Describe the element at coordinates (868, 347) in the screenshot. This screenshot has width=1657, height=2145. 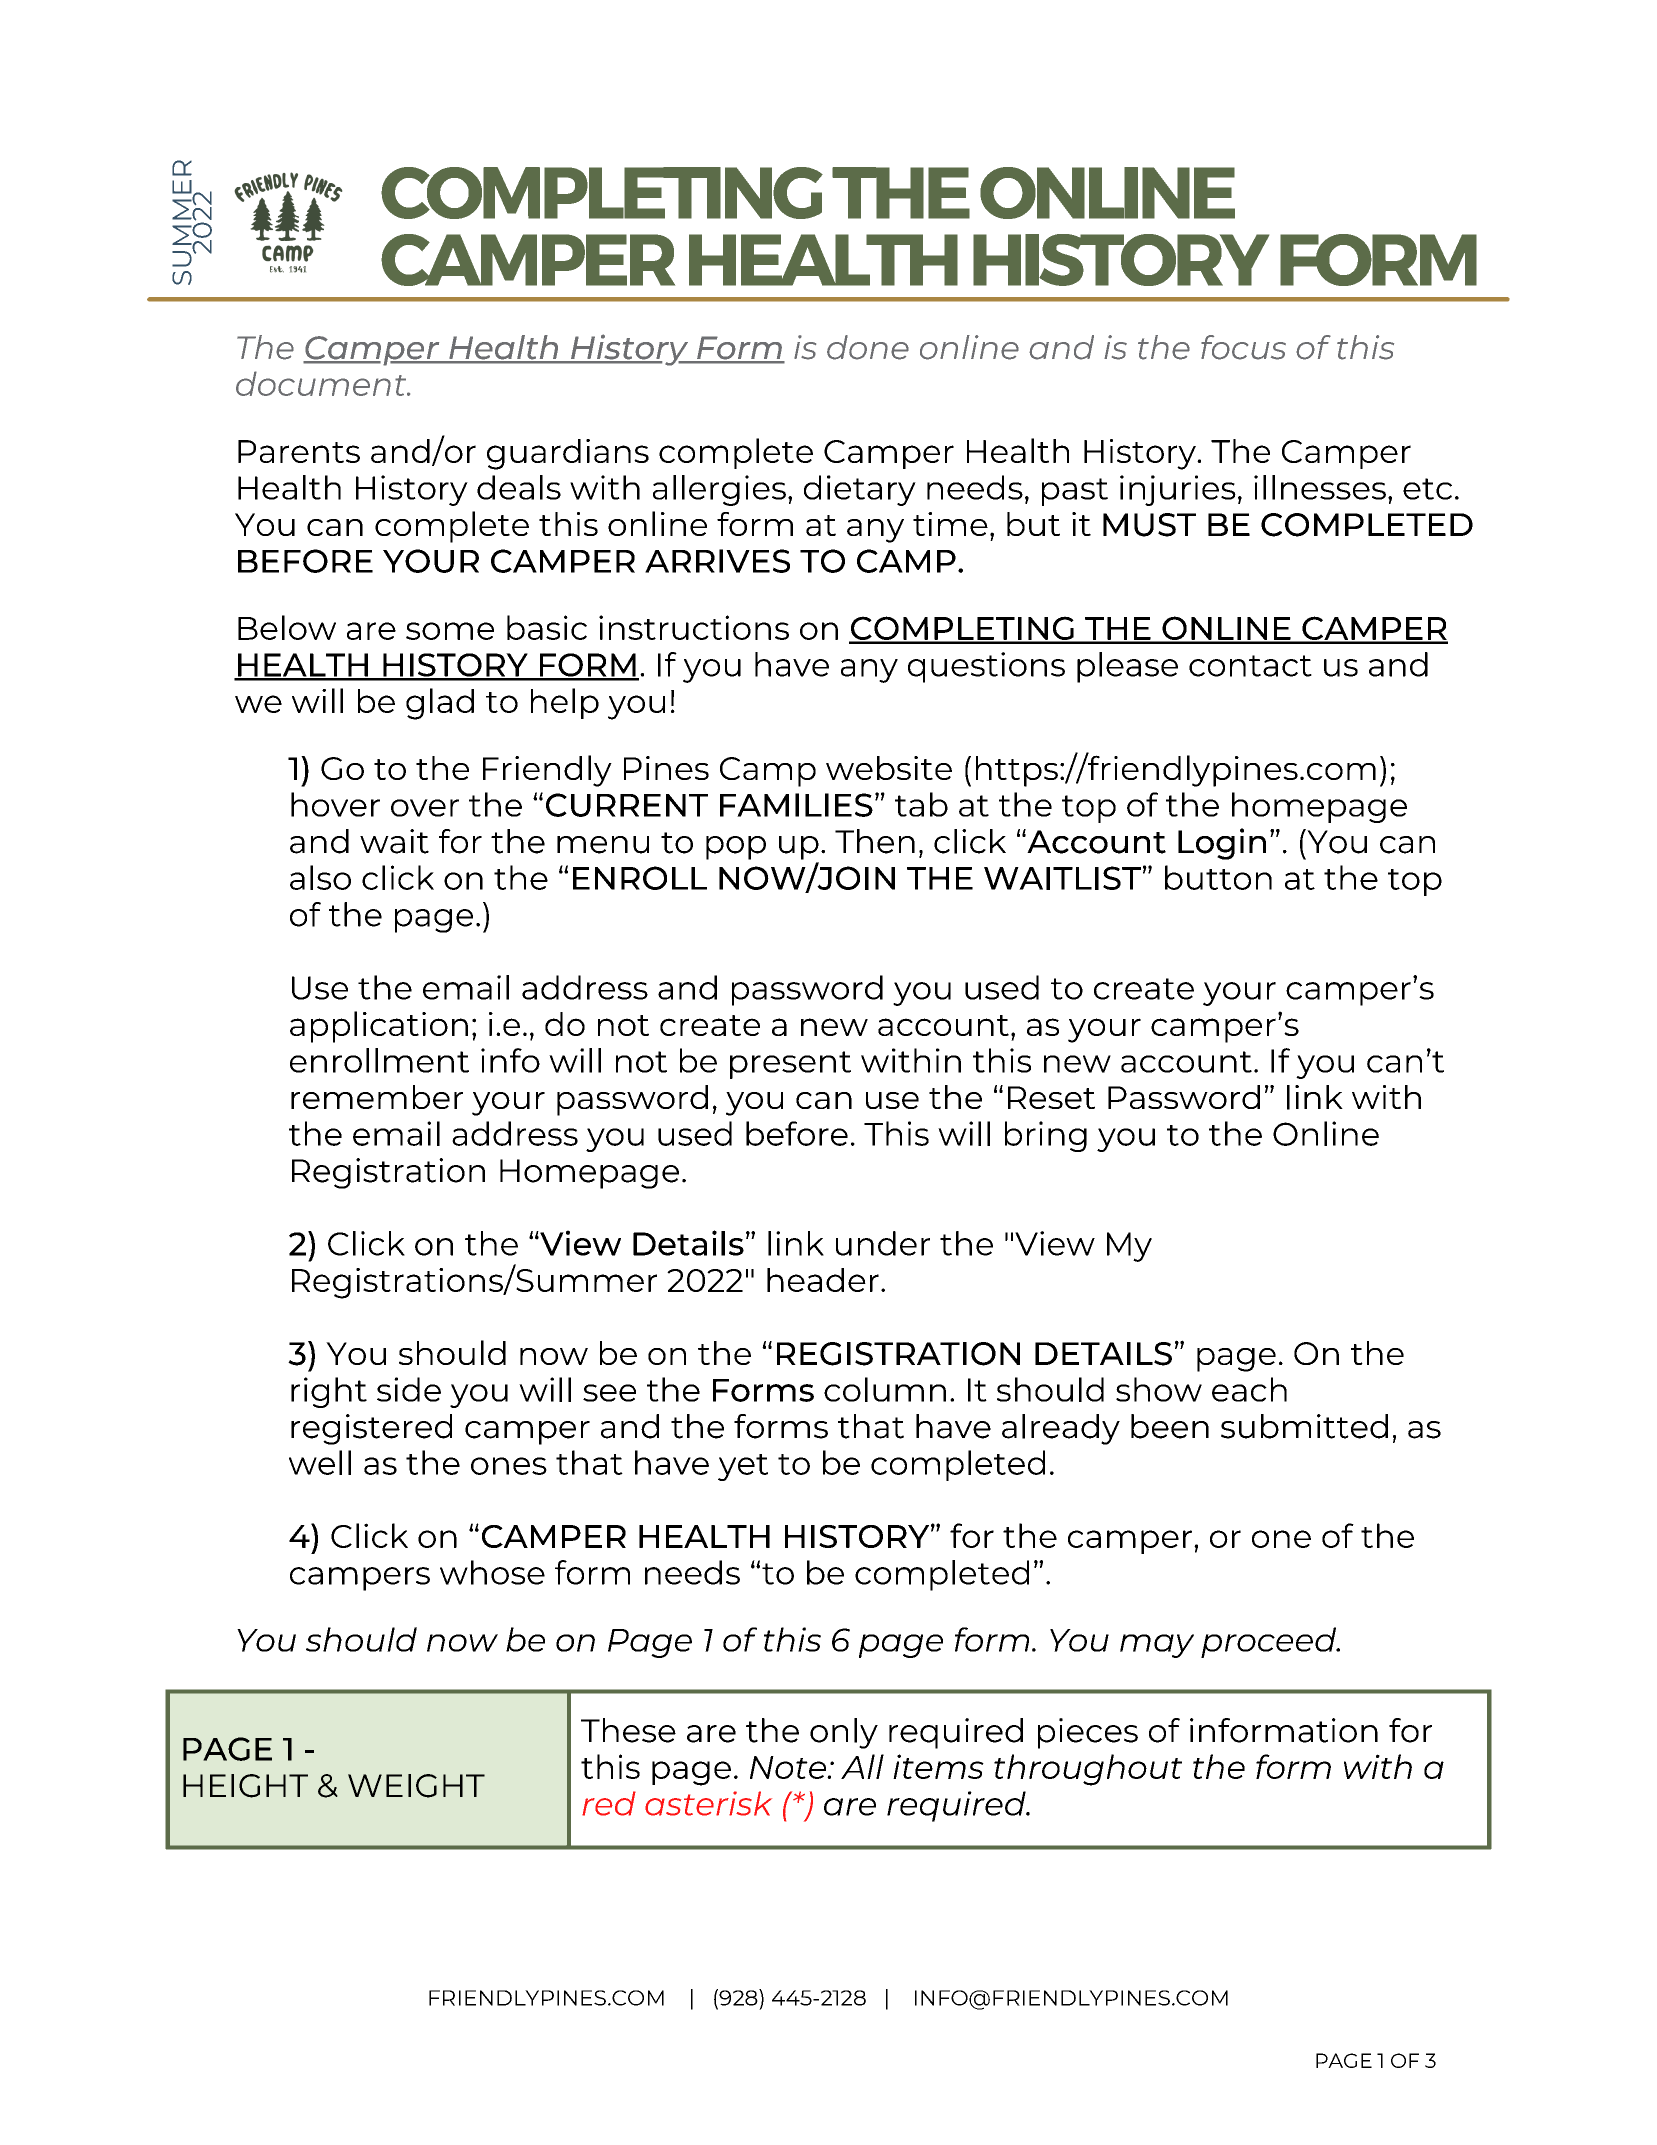
I see `done` at that location.
